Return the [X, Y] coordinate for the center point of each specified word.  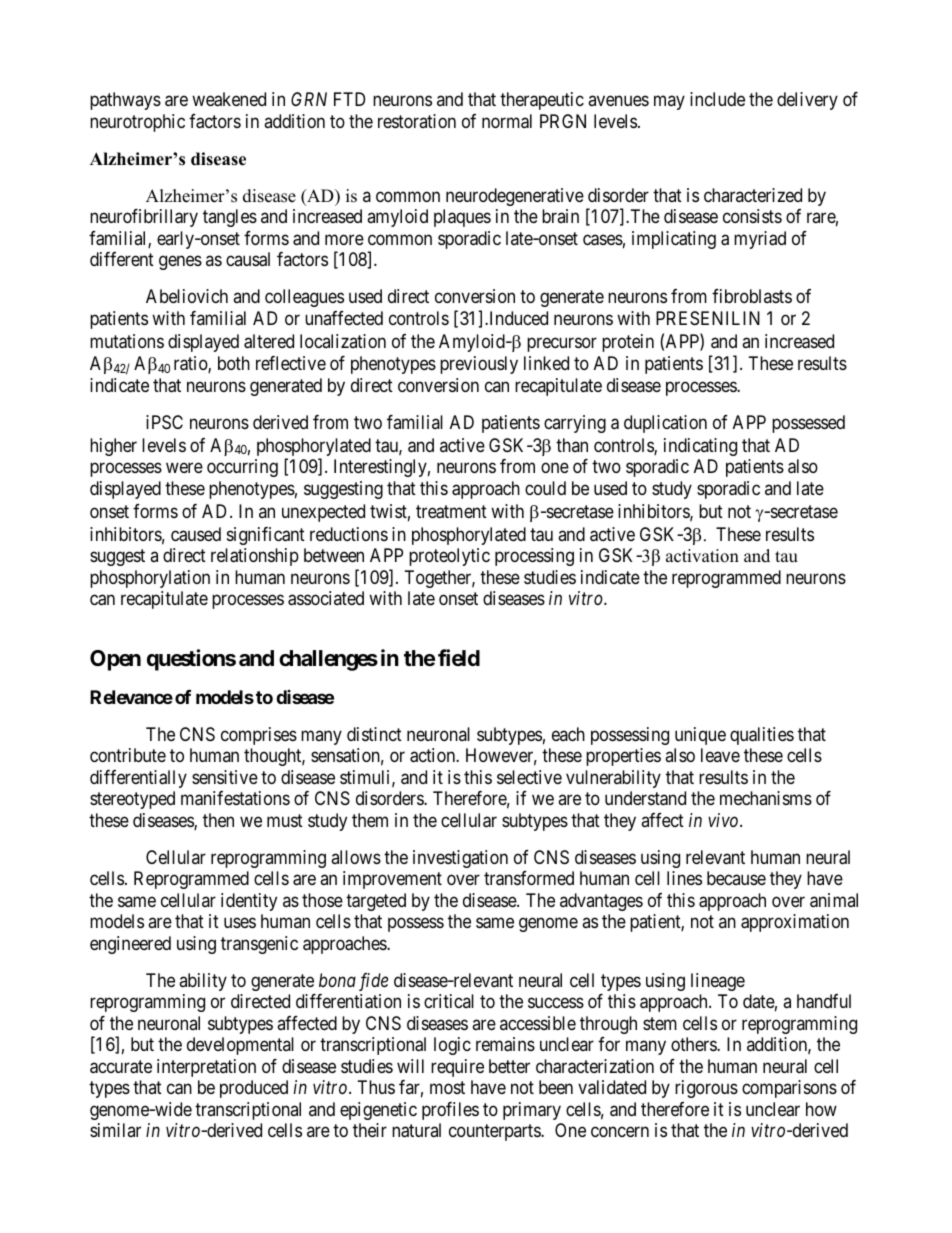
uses [240, 923]
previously [479, 365]
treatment [451, 512]
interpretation [206, 1068]
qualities [762, 736]
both [234, 363]
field [459, 657]
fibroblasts [752, 296]
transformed [529, 878]
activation [702, 556]
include [717, 99]
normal [507, 121]
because [736, 878]
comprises [259, 736]
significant [266, 536]
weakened [229, 99]
